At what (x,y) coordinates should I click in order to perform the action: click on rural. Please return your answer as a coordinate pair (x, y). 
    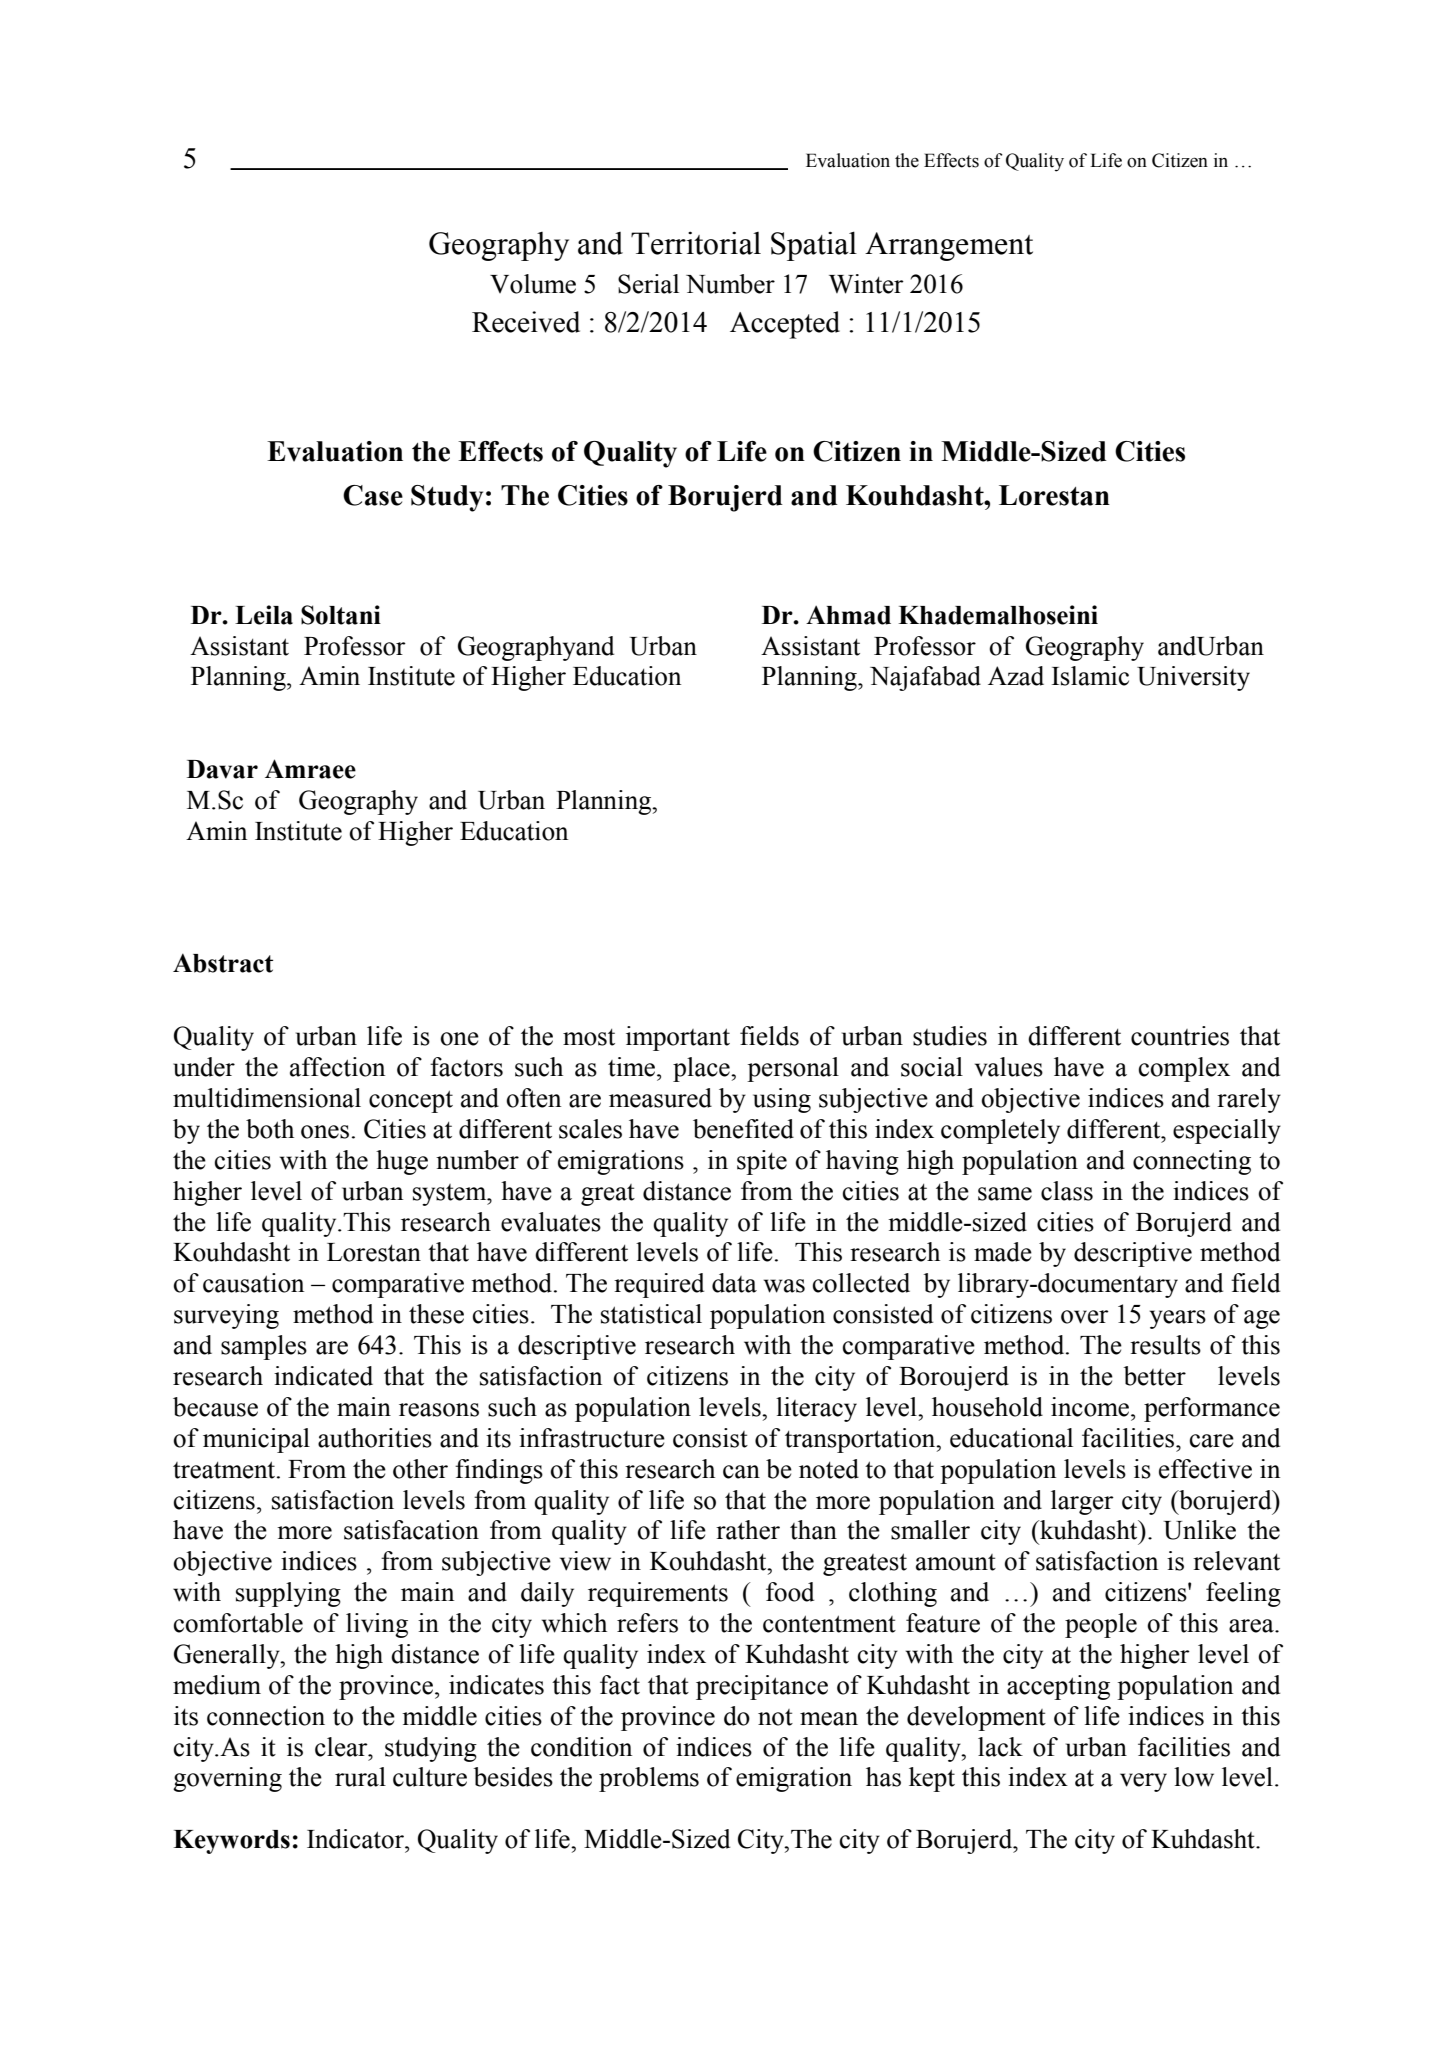
    Looking at the image, I should click on (360, 1777).
